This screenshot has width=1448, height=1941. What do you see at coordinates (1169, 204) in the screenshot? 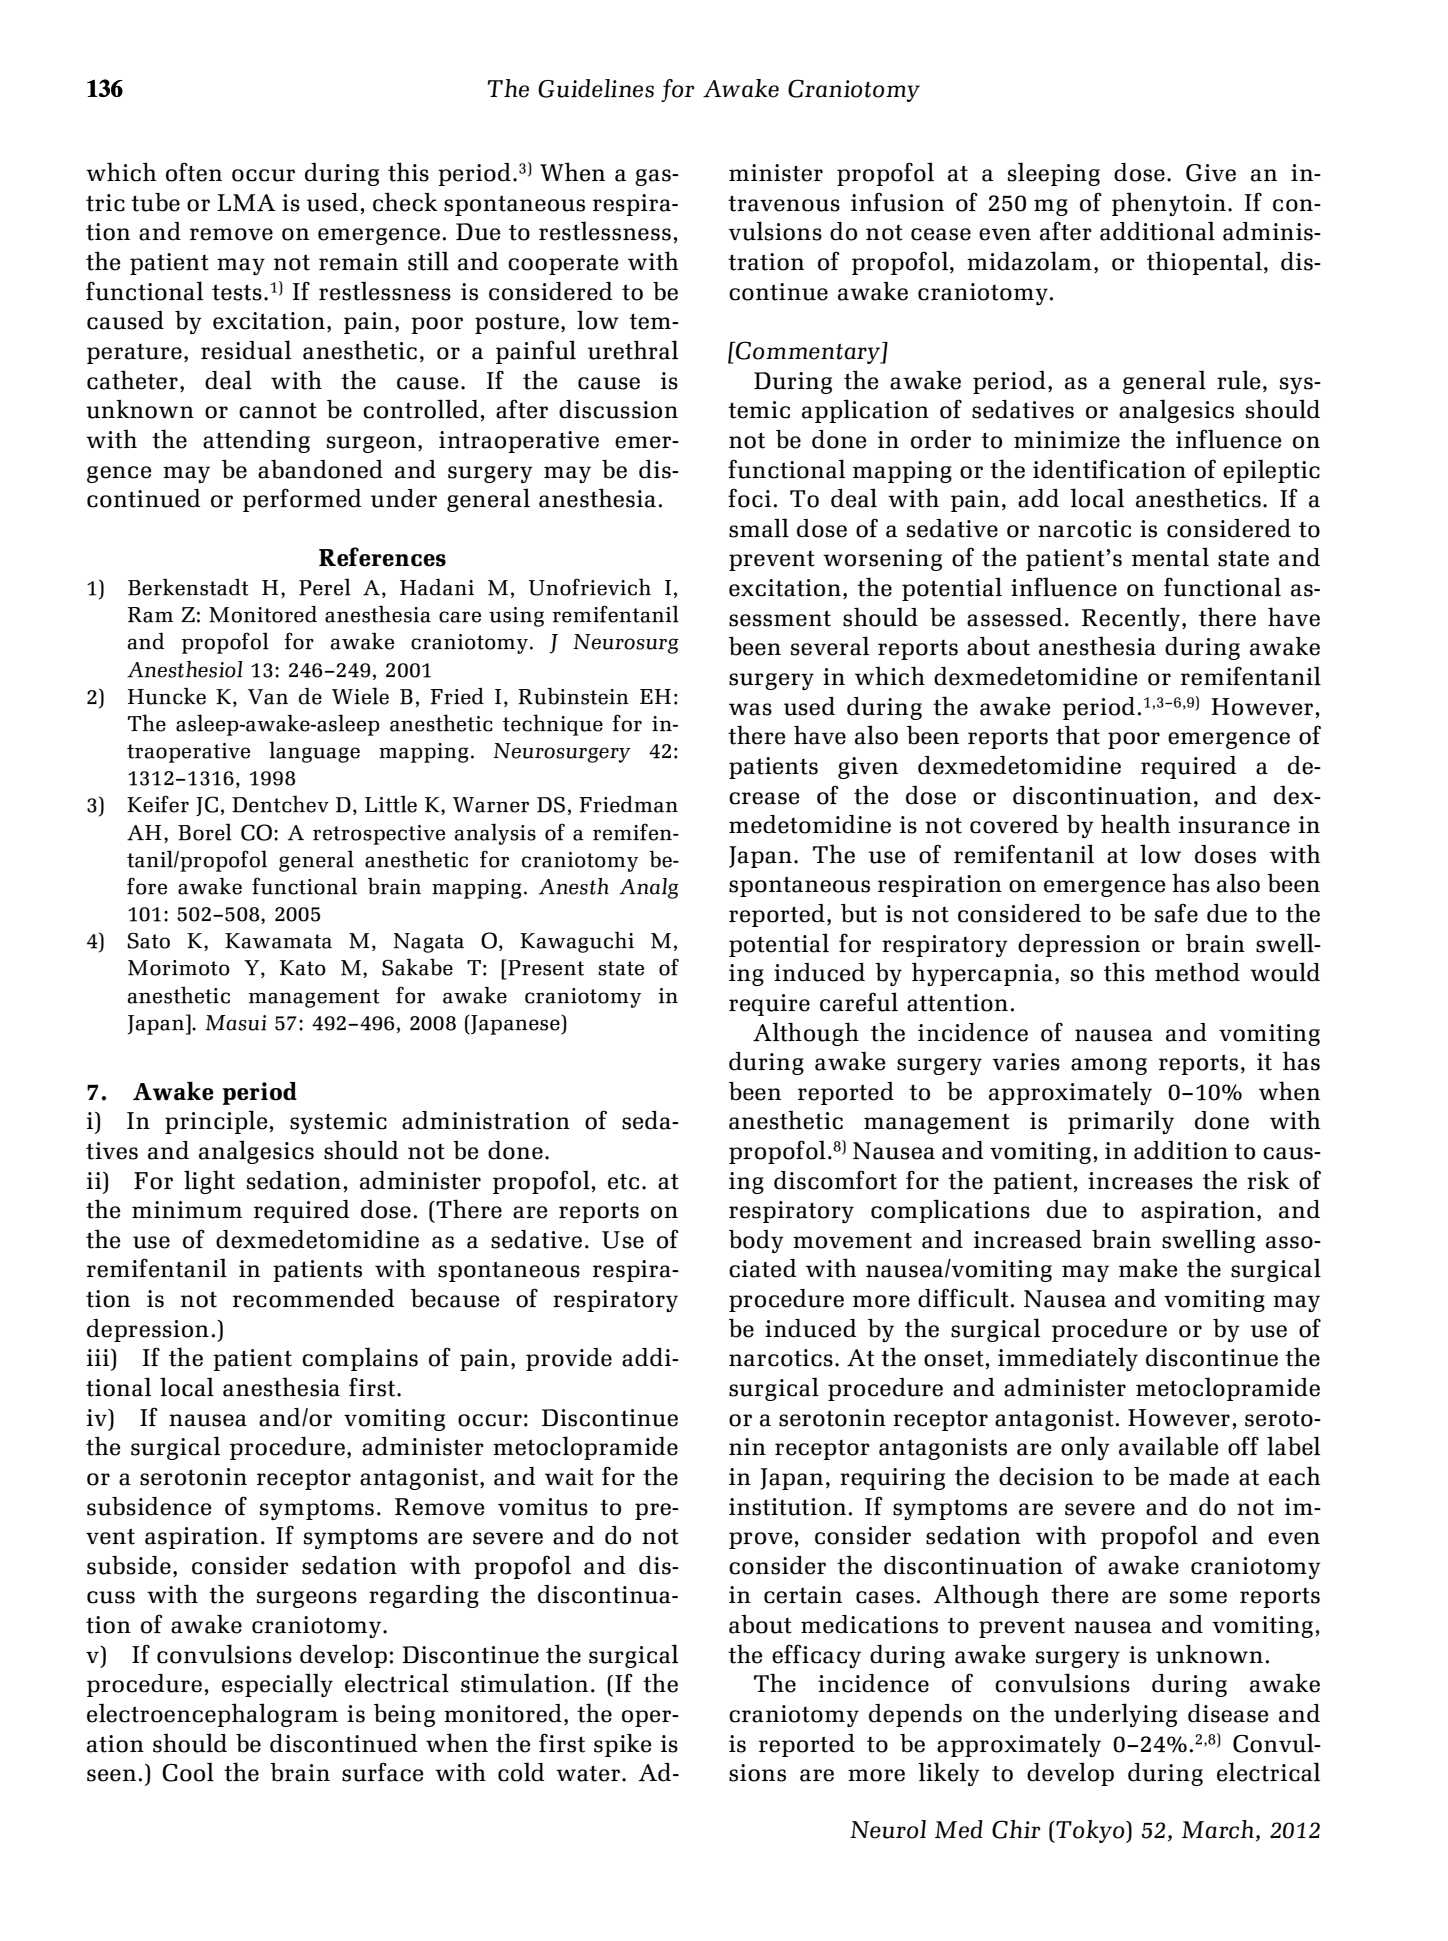
I see `phenytoin` at bounding box center [1169, 204].
